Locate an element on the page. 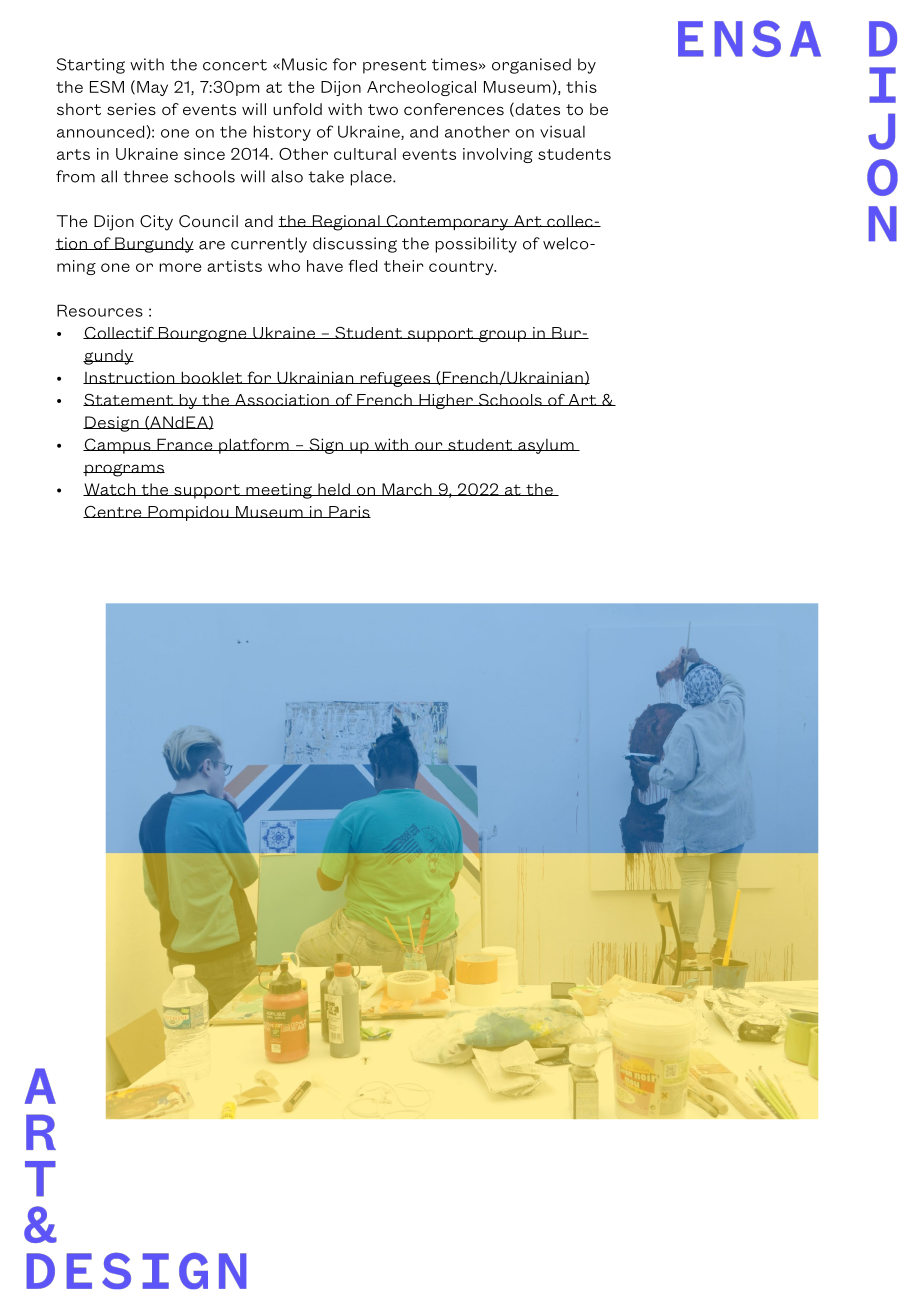  held is located at coordinates (334, 489).
